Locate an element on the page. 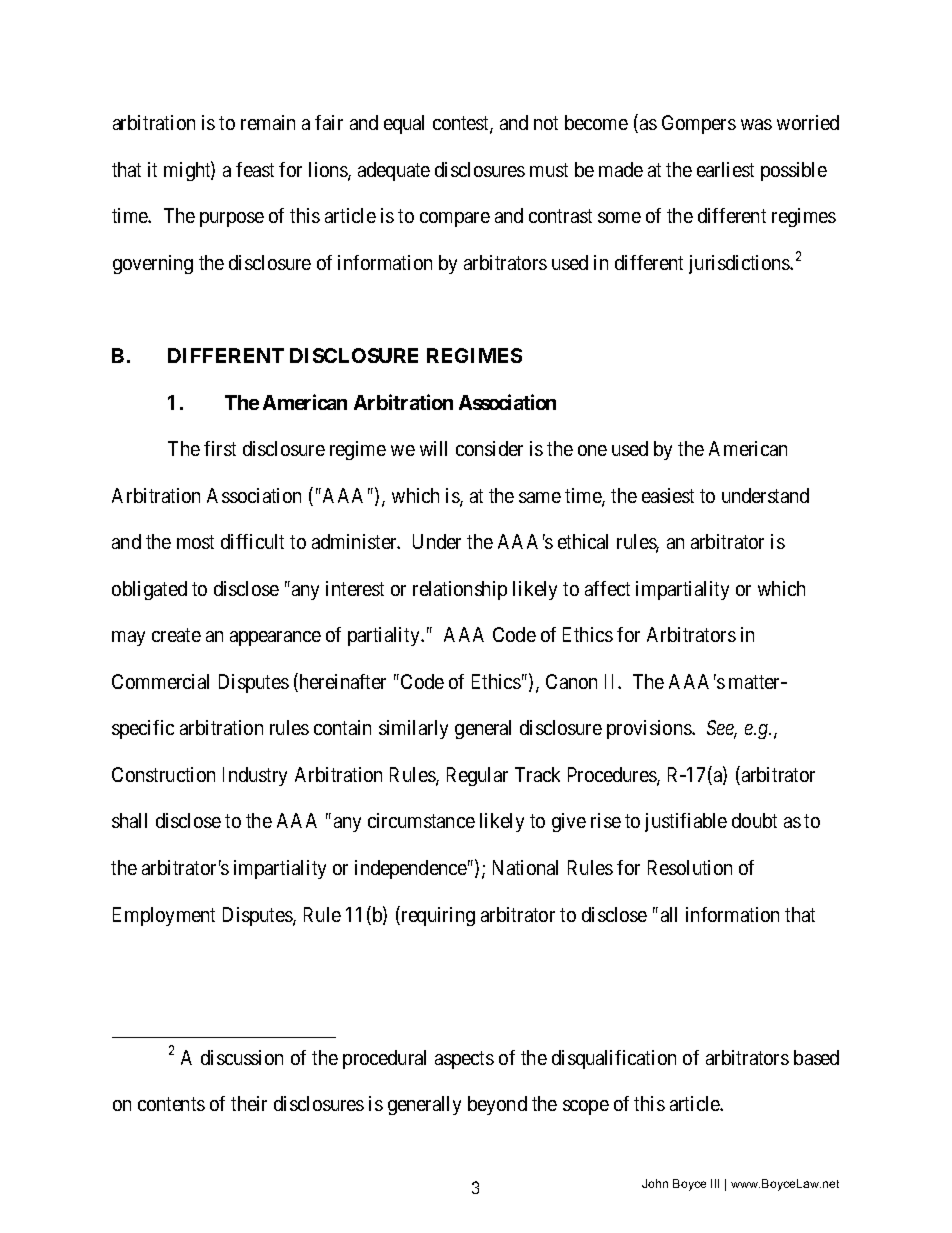 Image resolution: width=952 pixels, height=1233 pixels. beyond is located at coordinates (497, 1105).
